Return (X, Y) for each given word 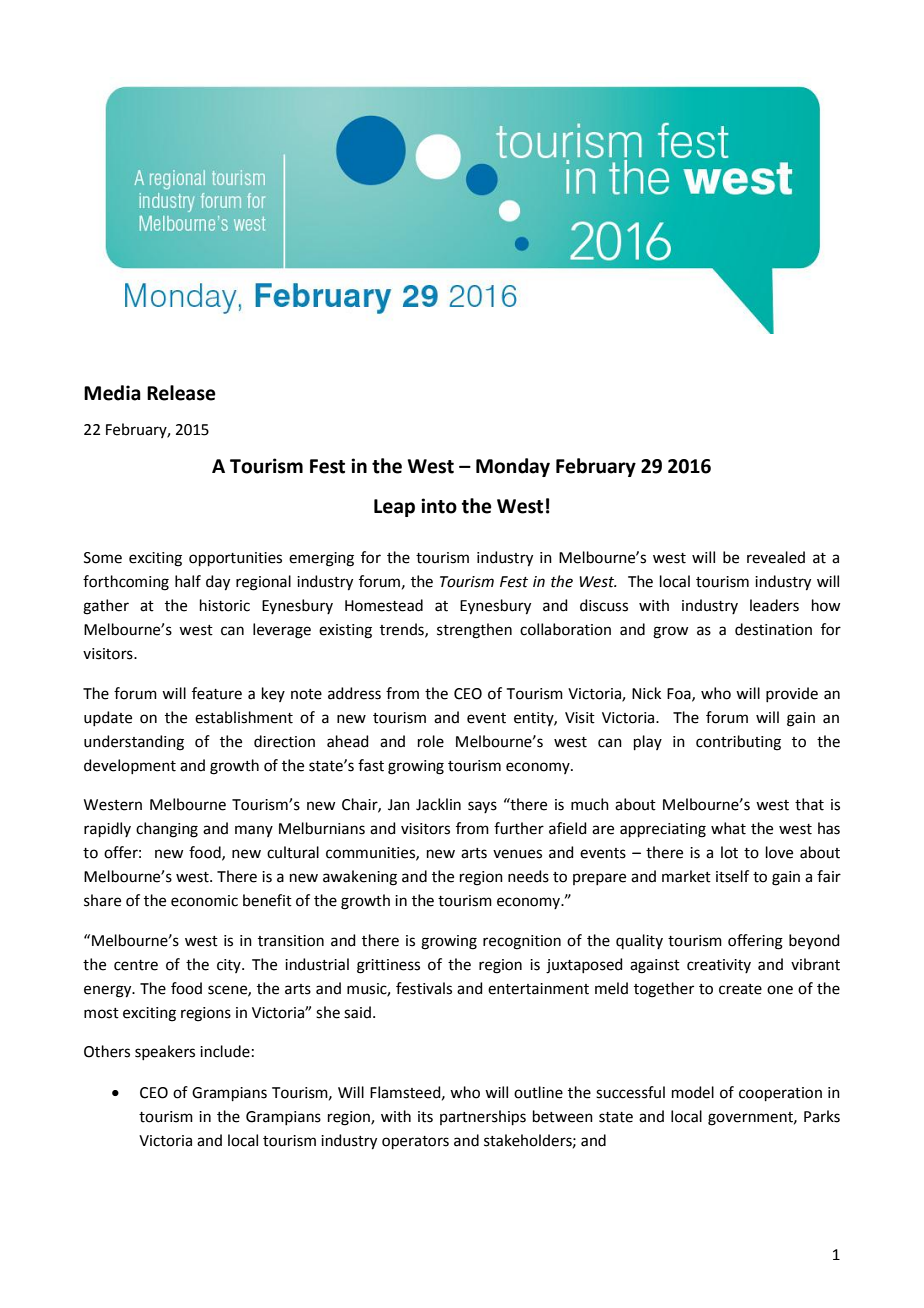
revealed (776, 557)
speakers (165, 1052)
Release (181, 393)
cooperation (780, 1094)
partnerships (483, 1117)
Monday (513, 467)
